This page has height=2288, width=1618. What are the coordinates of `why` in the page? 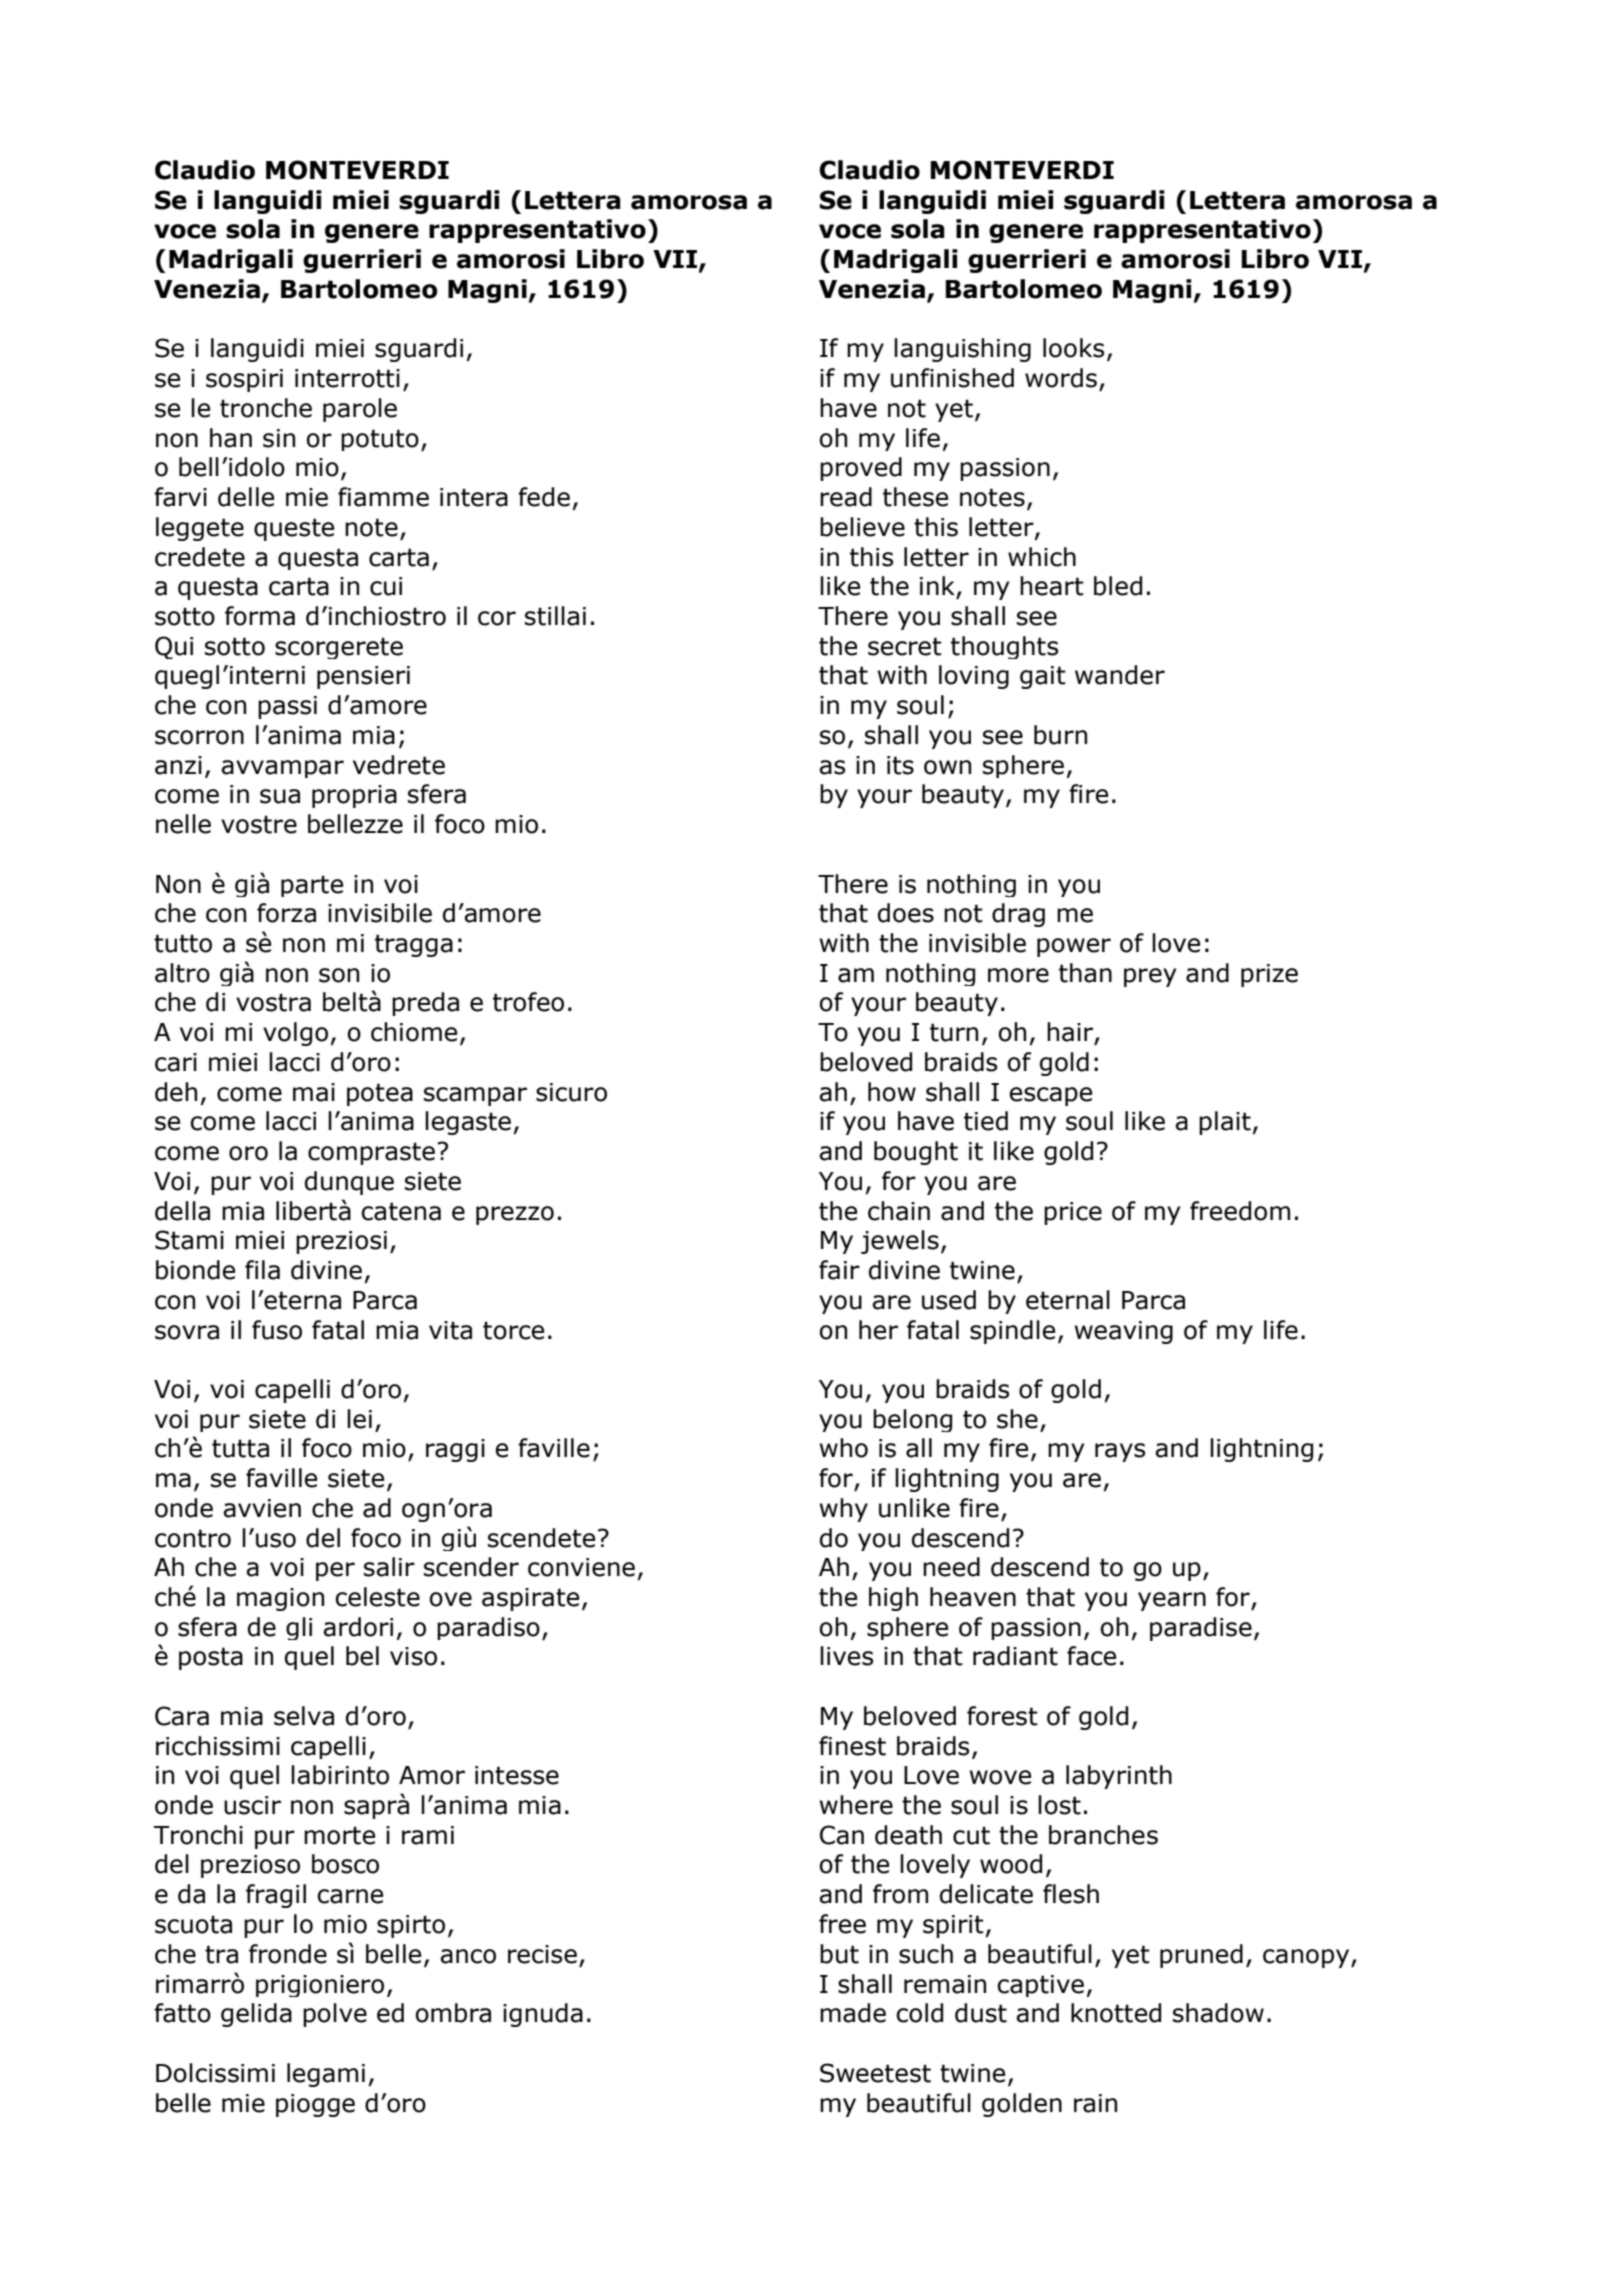 It's located at (843, 1510).
